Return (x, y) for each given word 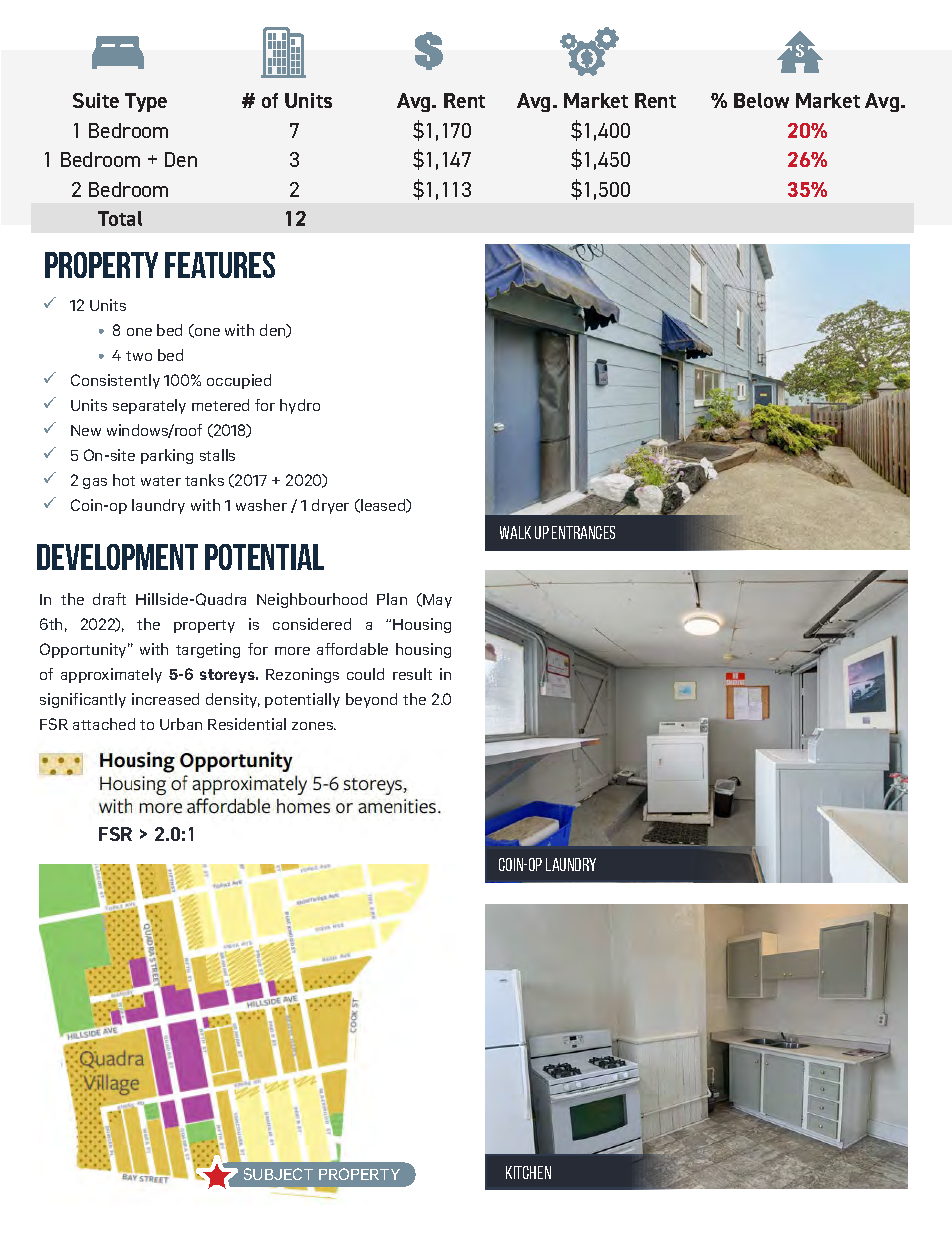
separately (149, 406)
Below (761, 100)
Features (220, 265)
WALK (515, 532)
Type (146, 102)
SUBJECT (278, 1174)
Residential (247, 724)
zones (314, 726)
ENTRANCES (583, 532)
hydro (300, 406)
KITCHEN (528, 1172)
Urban (181, 724)
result (412, 674)
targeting (208, 650)
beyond (371, 700)
